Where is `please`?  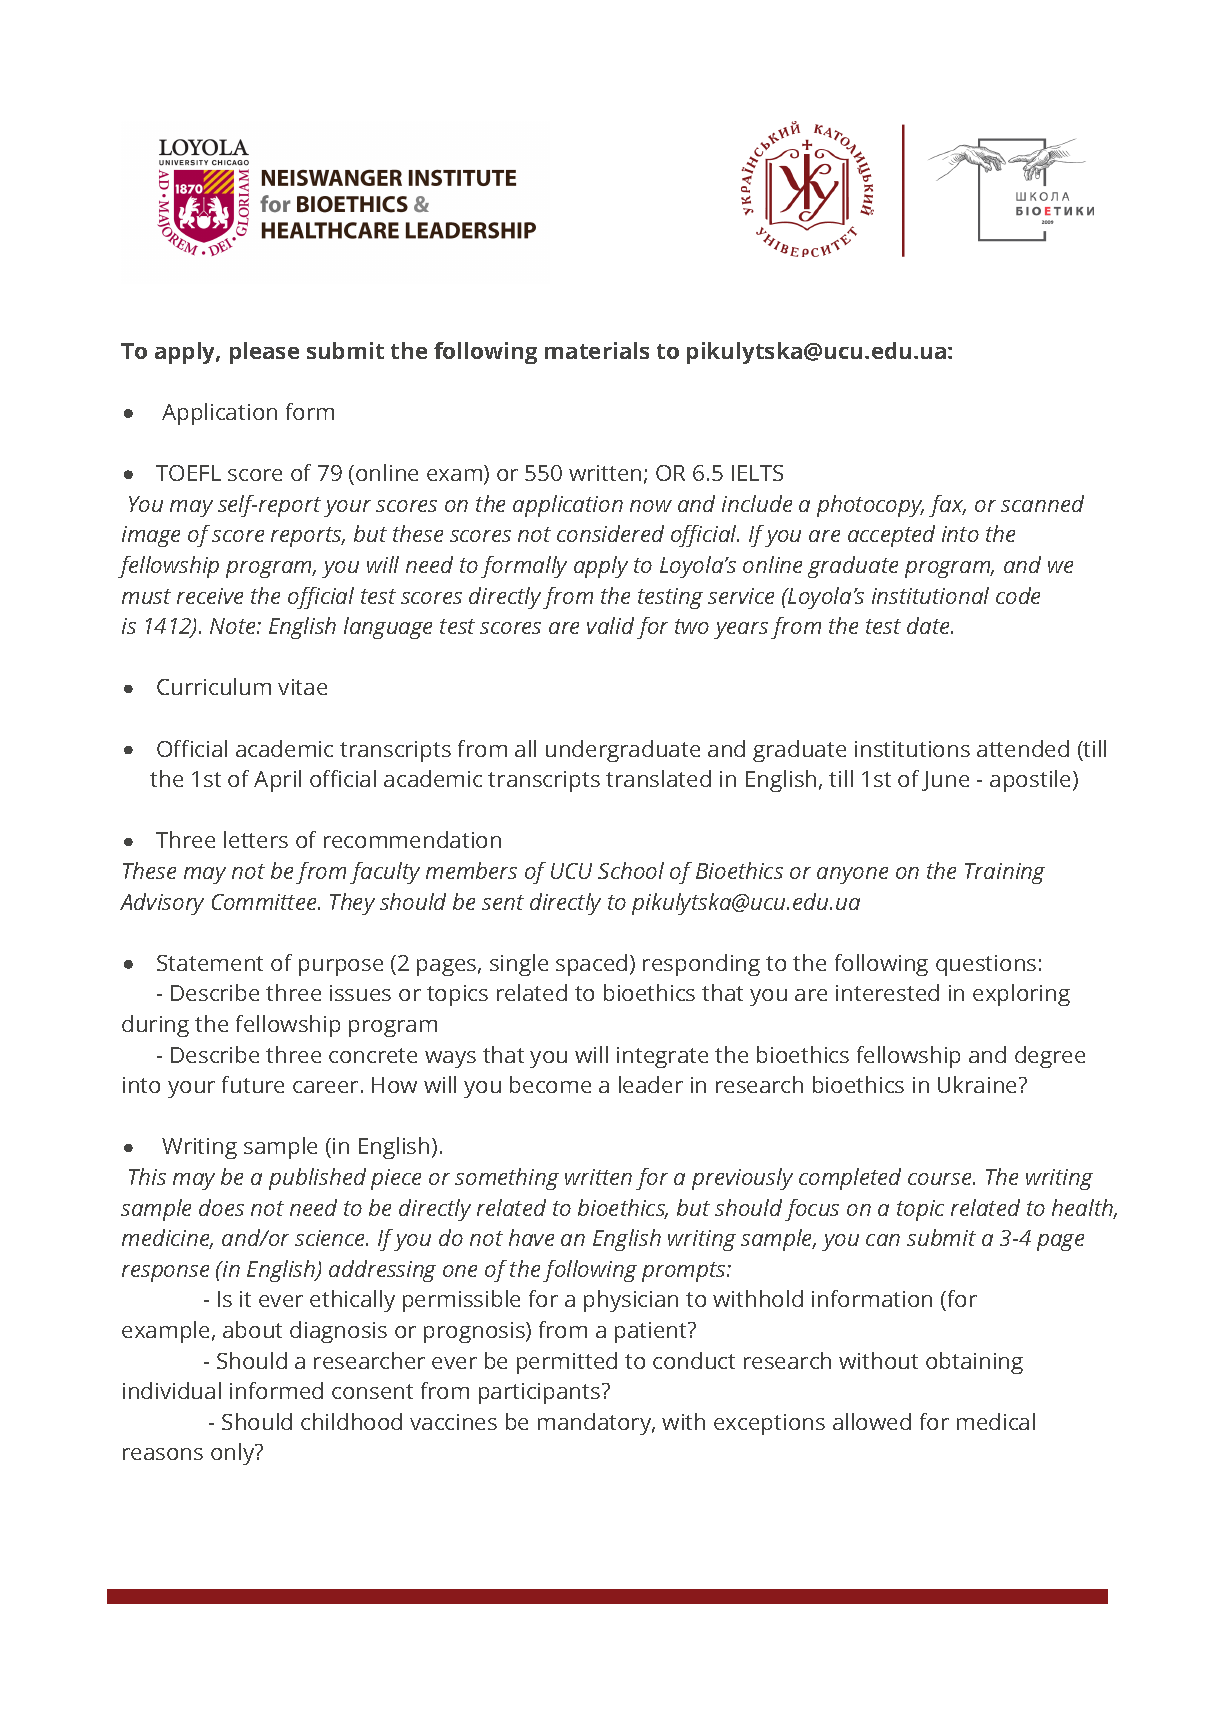 please is located at coordinates (264, 353).
